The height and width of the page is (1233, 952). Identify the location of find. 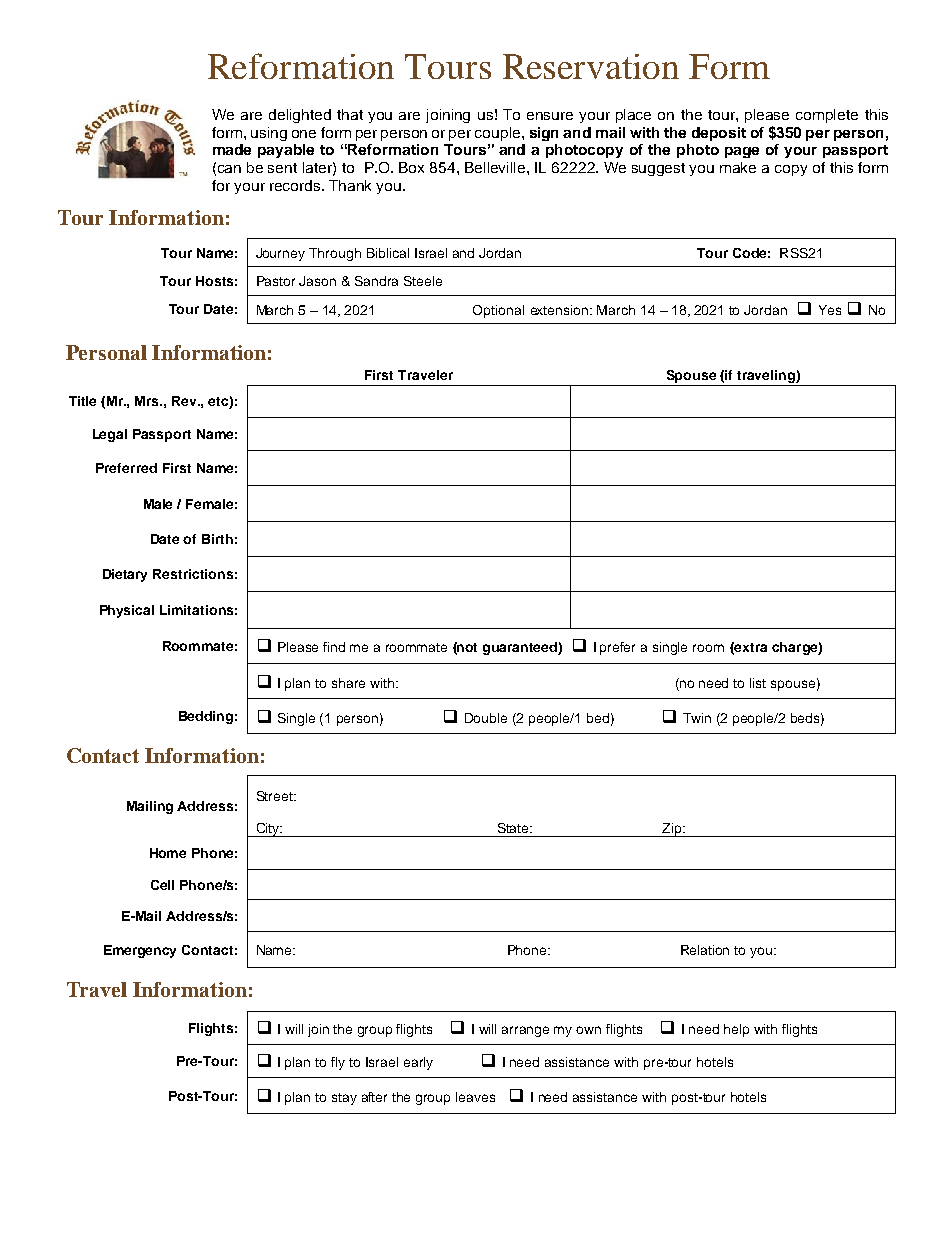
(334, 647).
